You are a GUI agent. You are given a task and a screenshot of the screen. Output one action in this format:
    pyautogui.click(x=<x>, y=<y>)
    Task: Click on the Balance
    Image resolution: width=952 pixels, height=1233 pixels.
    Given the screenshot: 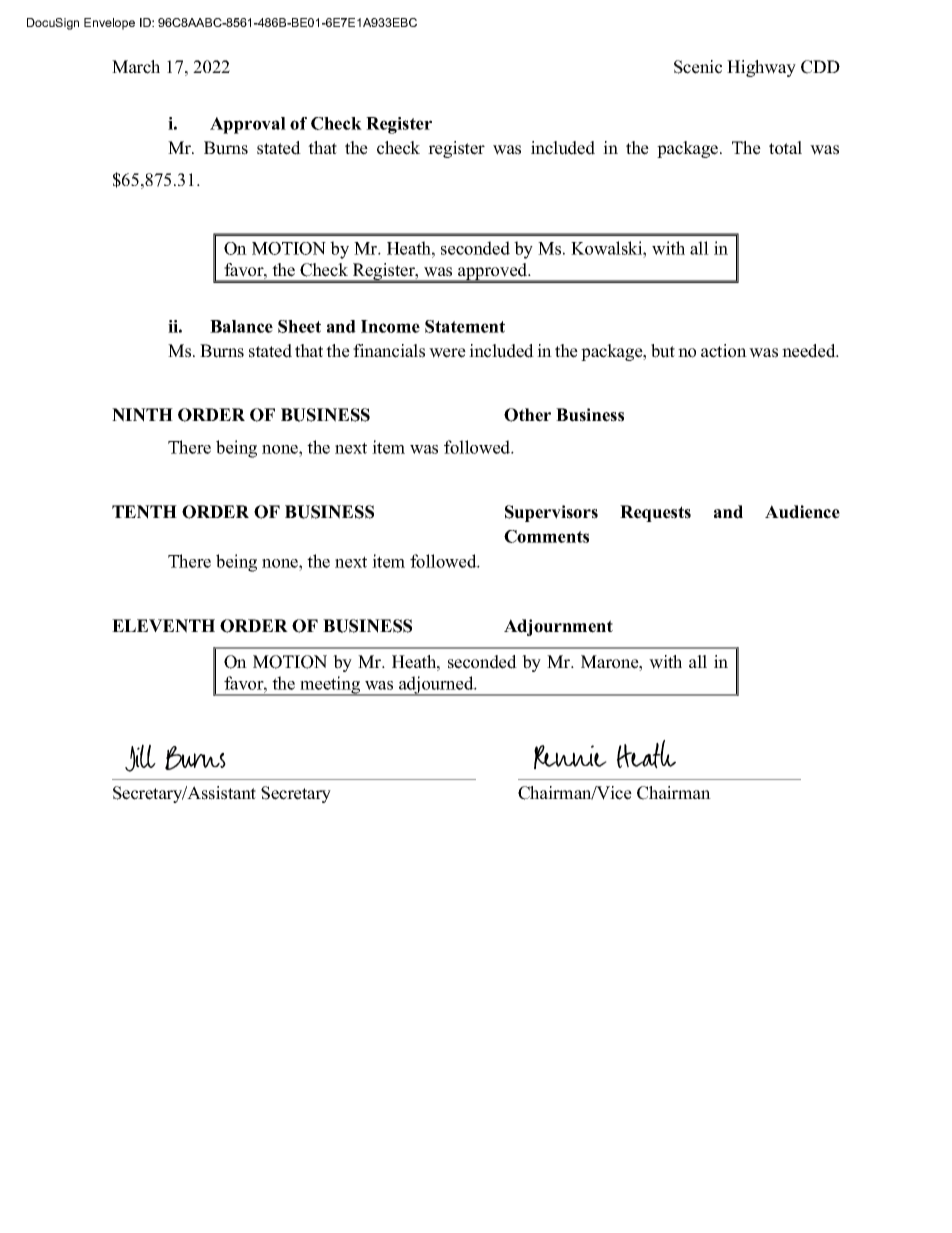 What is the action you would take?
    pyautogui.click(x=241, y=326)
